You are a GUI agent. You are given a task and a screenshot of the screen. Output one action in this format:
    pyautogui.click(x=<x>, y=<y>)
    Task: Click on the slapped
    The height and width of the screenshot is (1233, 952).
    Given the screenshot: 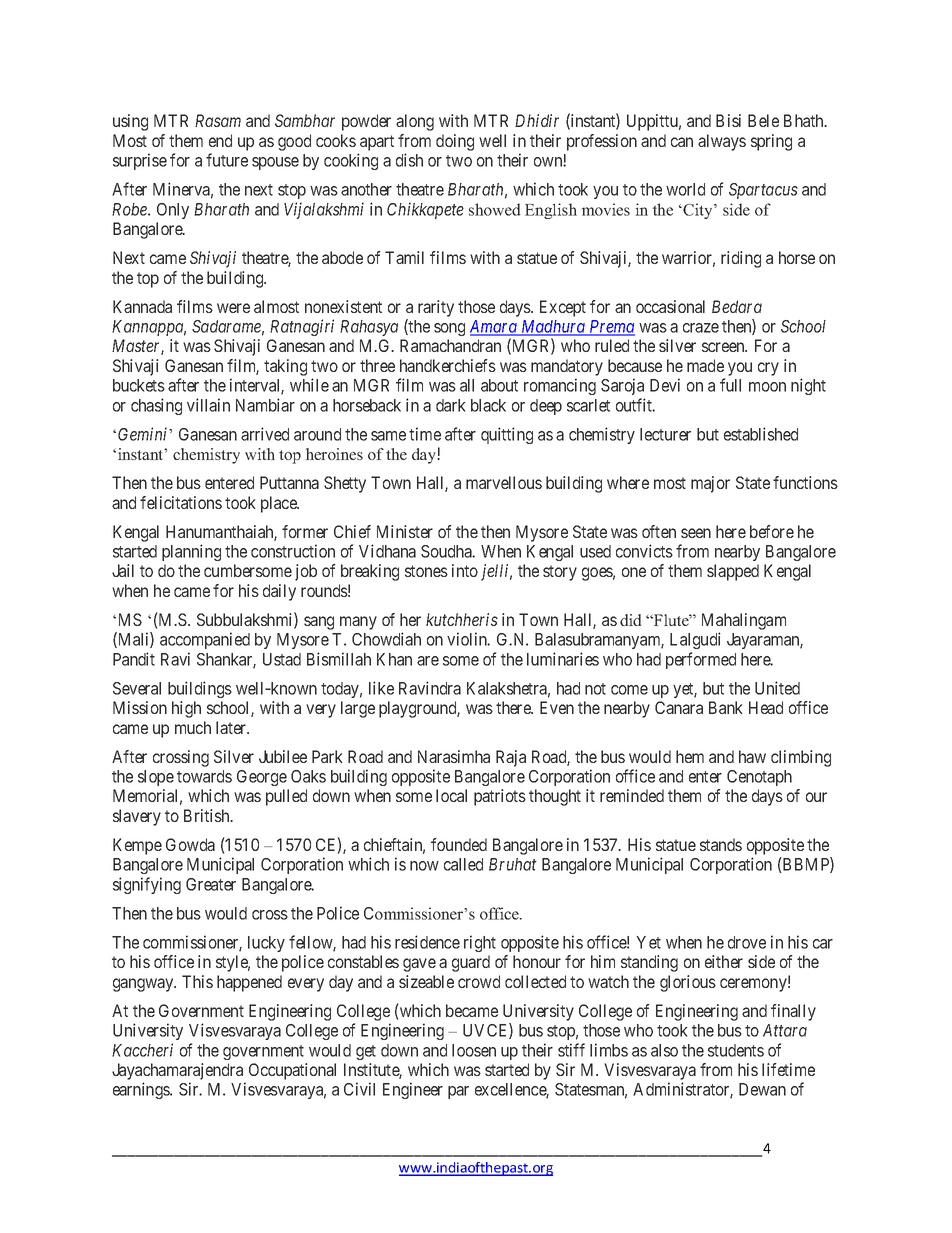 What is the action you would take?
    pyautogui.click(x=733, y=572)
